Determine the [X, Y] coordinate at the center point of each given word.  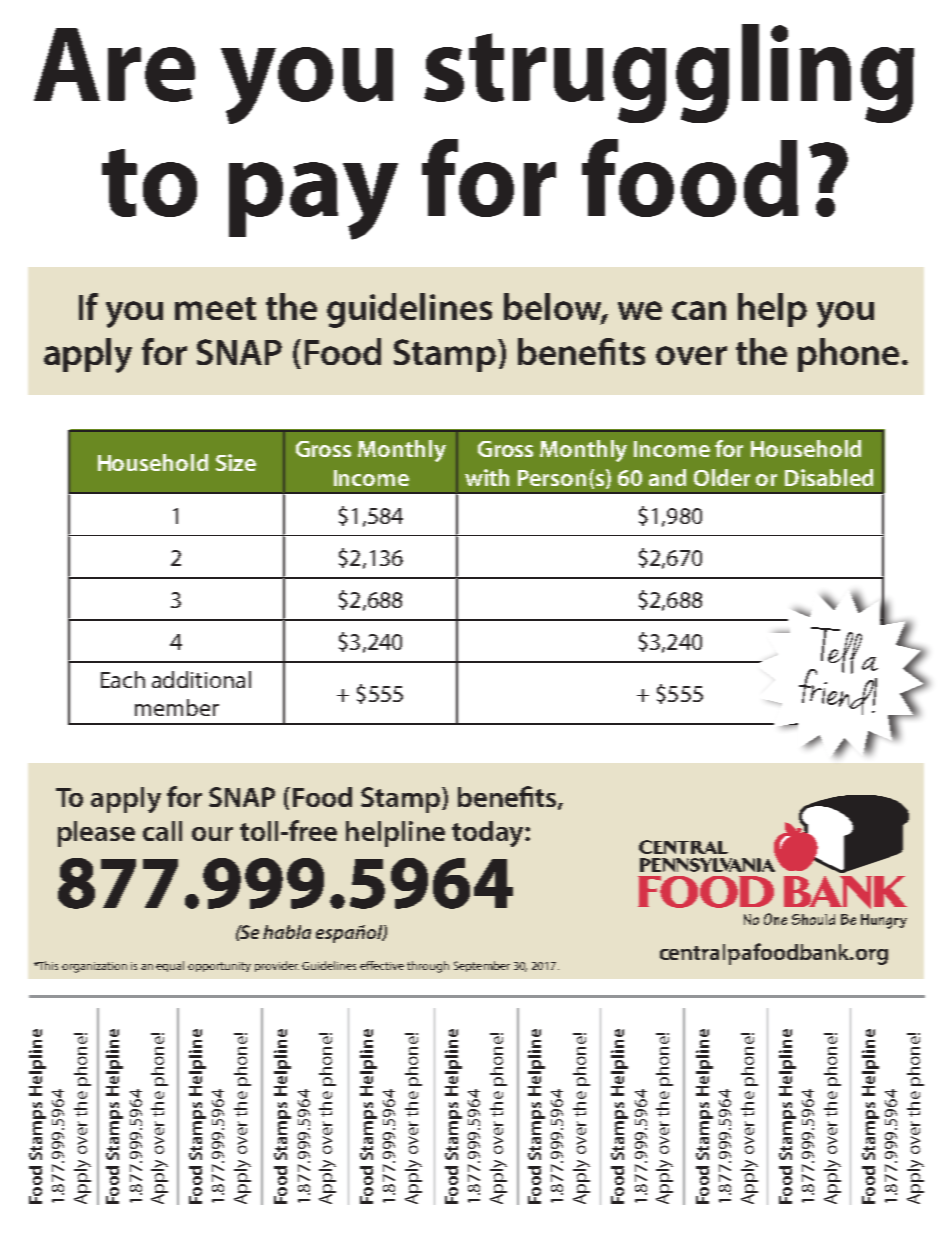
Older [722, 477]
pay [313, 201]
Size [236, 462]
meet [215, 308]
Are [114, 65]
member [177, 707]
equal [170, 966]
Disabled [829, 477]
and [667, 477]
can [699, 310]
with [487, 477]
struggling [669, 73]
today [489, 834]
